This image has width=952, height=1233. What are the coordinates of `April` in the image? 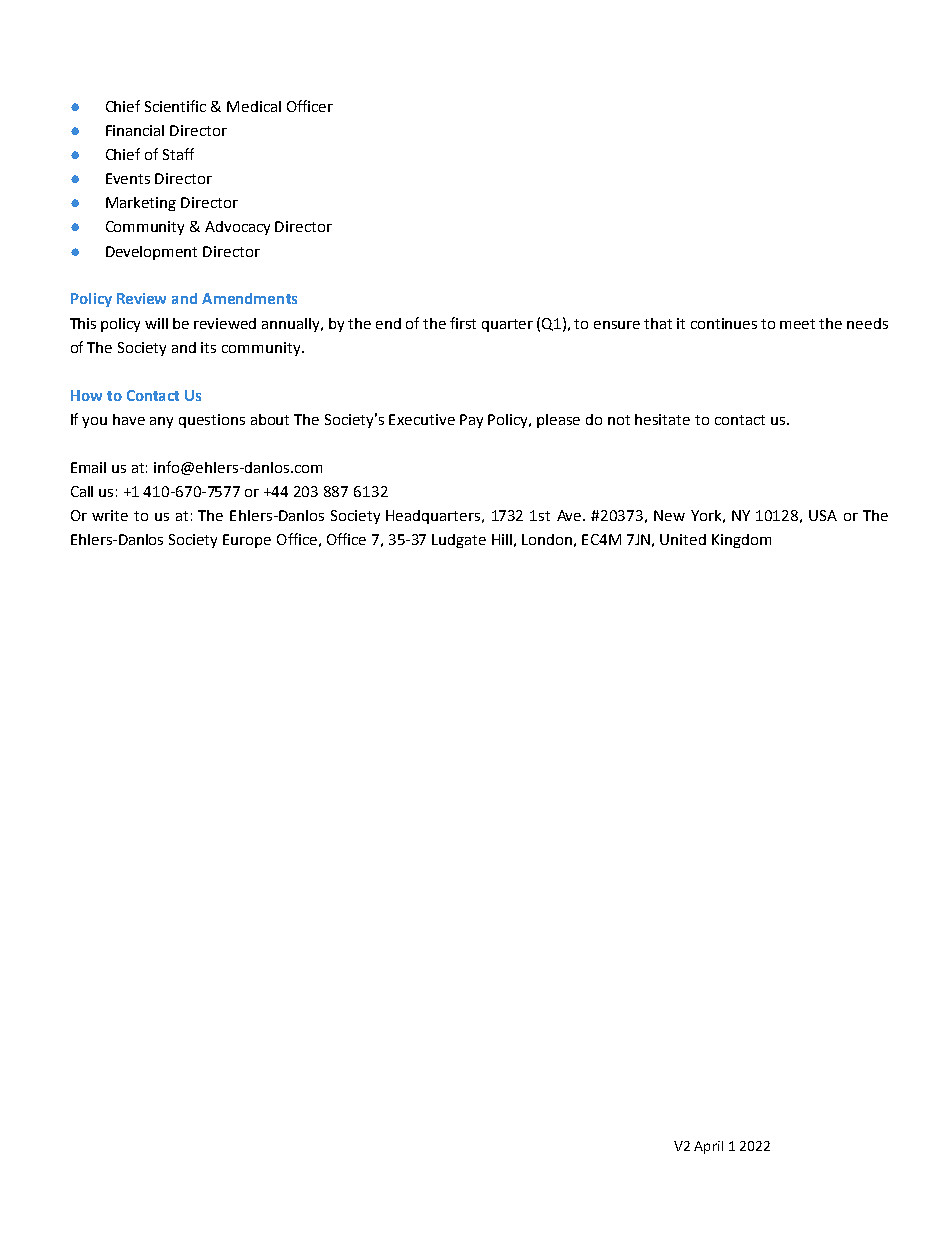 It's located at (708, 1147).
